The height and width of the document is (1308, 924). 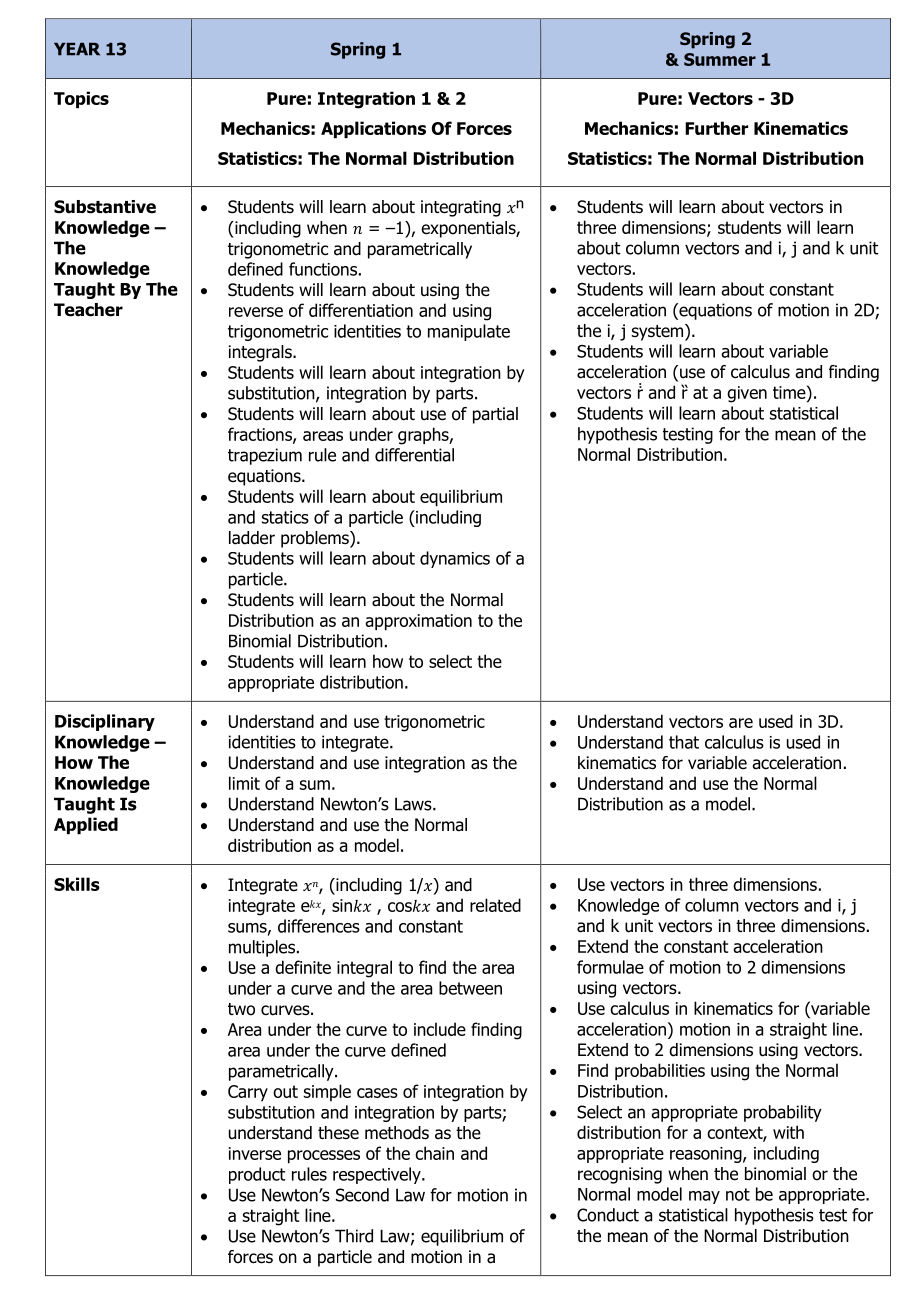 What do you see at coordinates (418, 622) in the document?
I see `approximation` at bounding box center [418, 622].
